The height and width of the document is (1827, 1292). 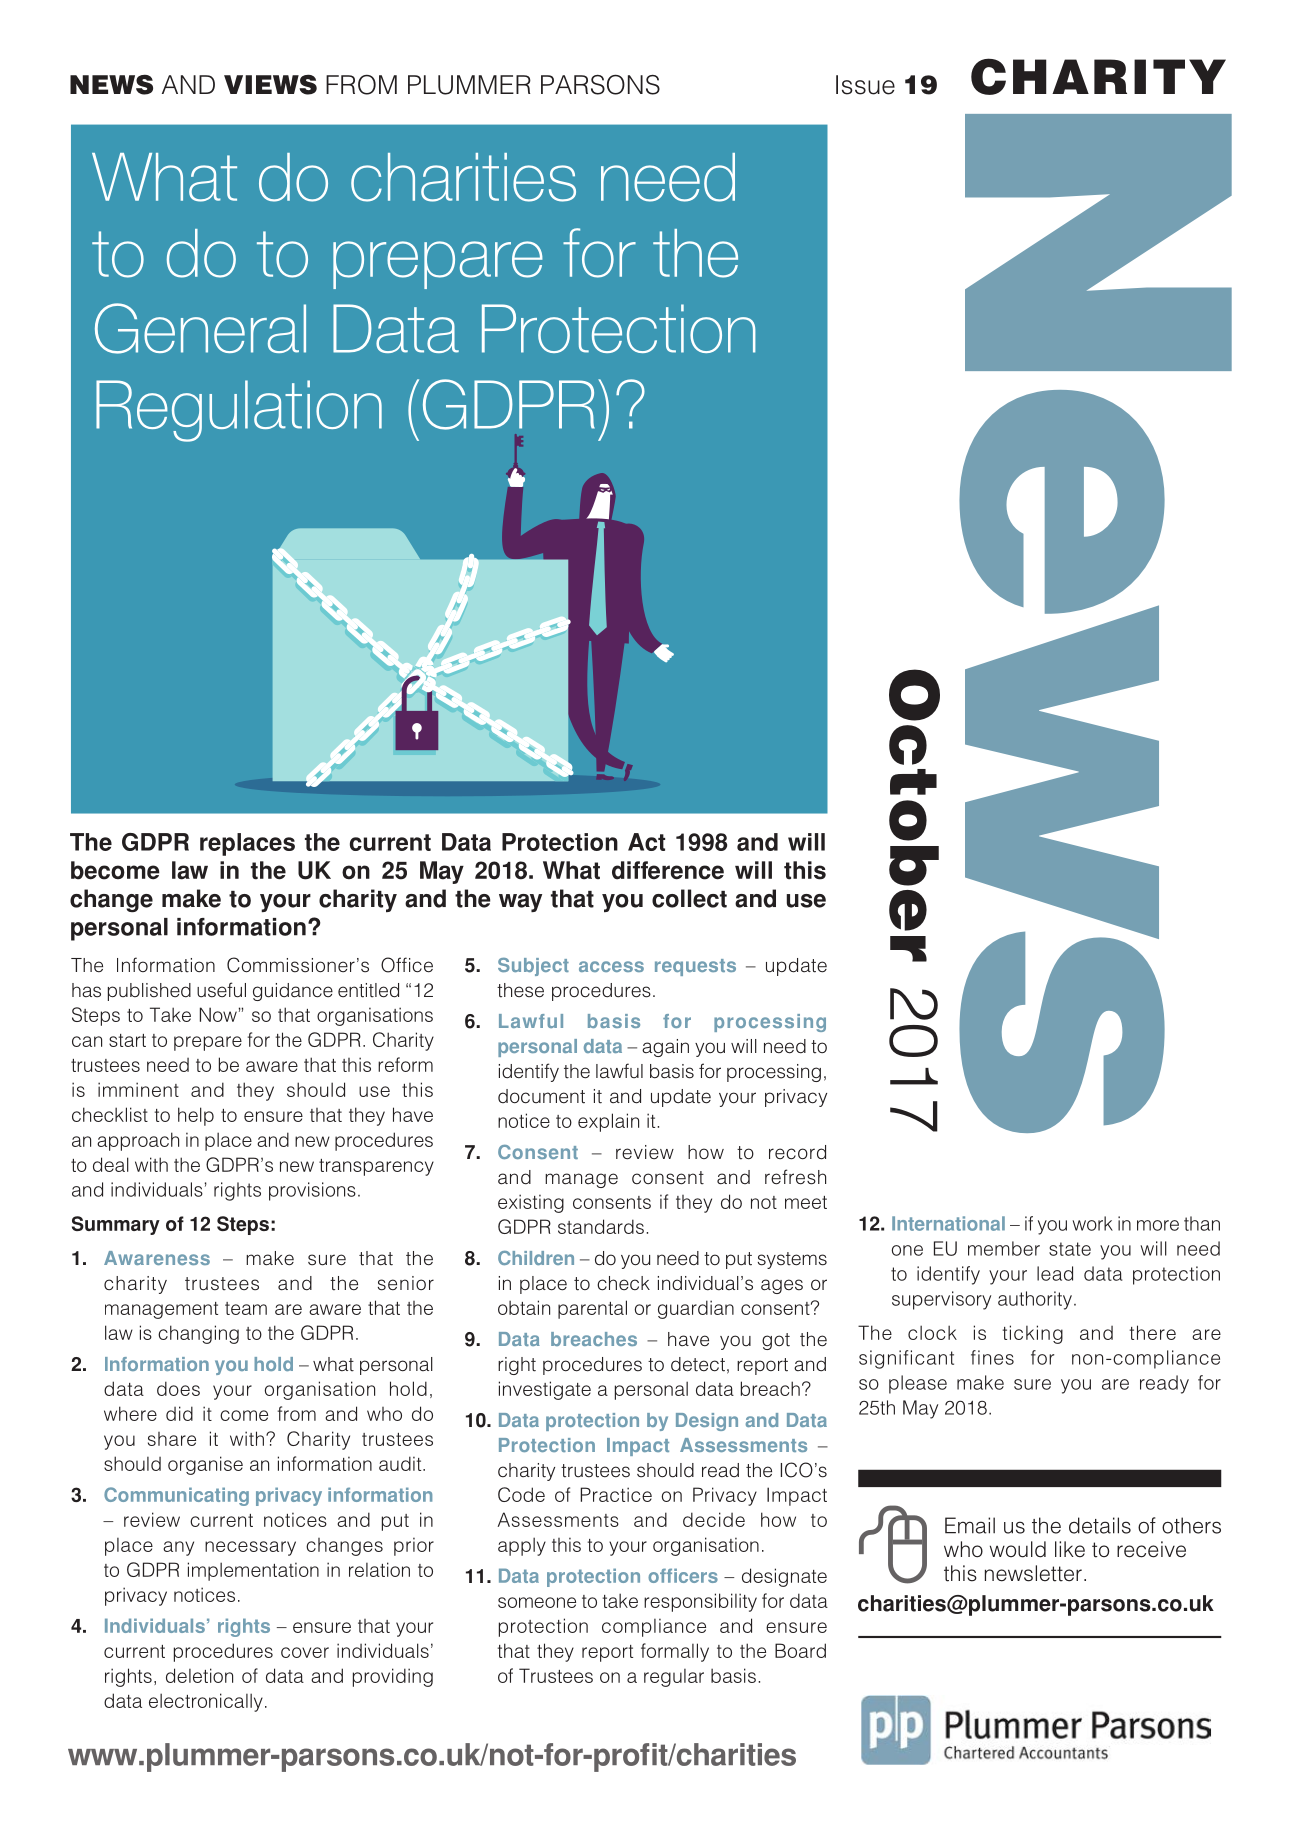 What do you see at coordinates (608, 1122) in the document?
I see `explain` at bounding box center [608, 1122].
